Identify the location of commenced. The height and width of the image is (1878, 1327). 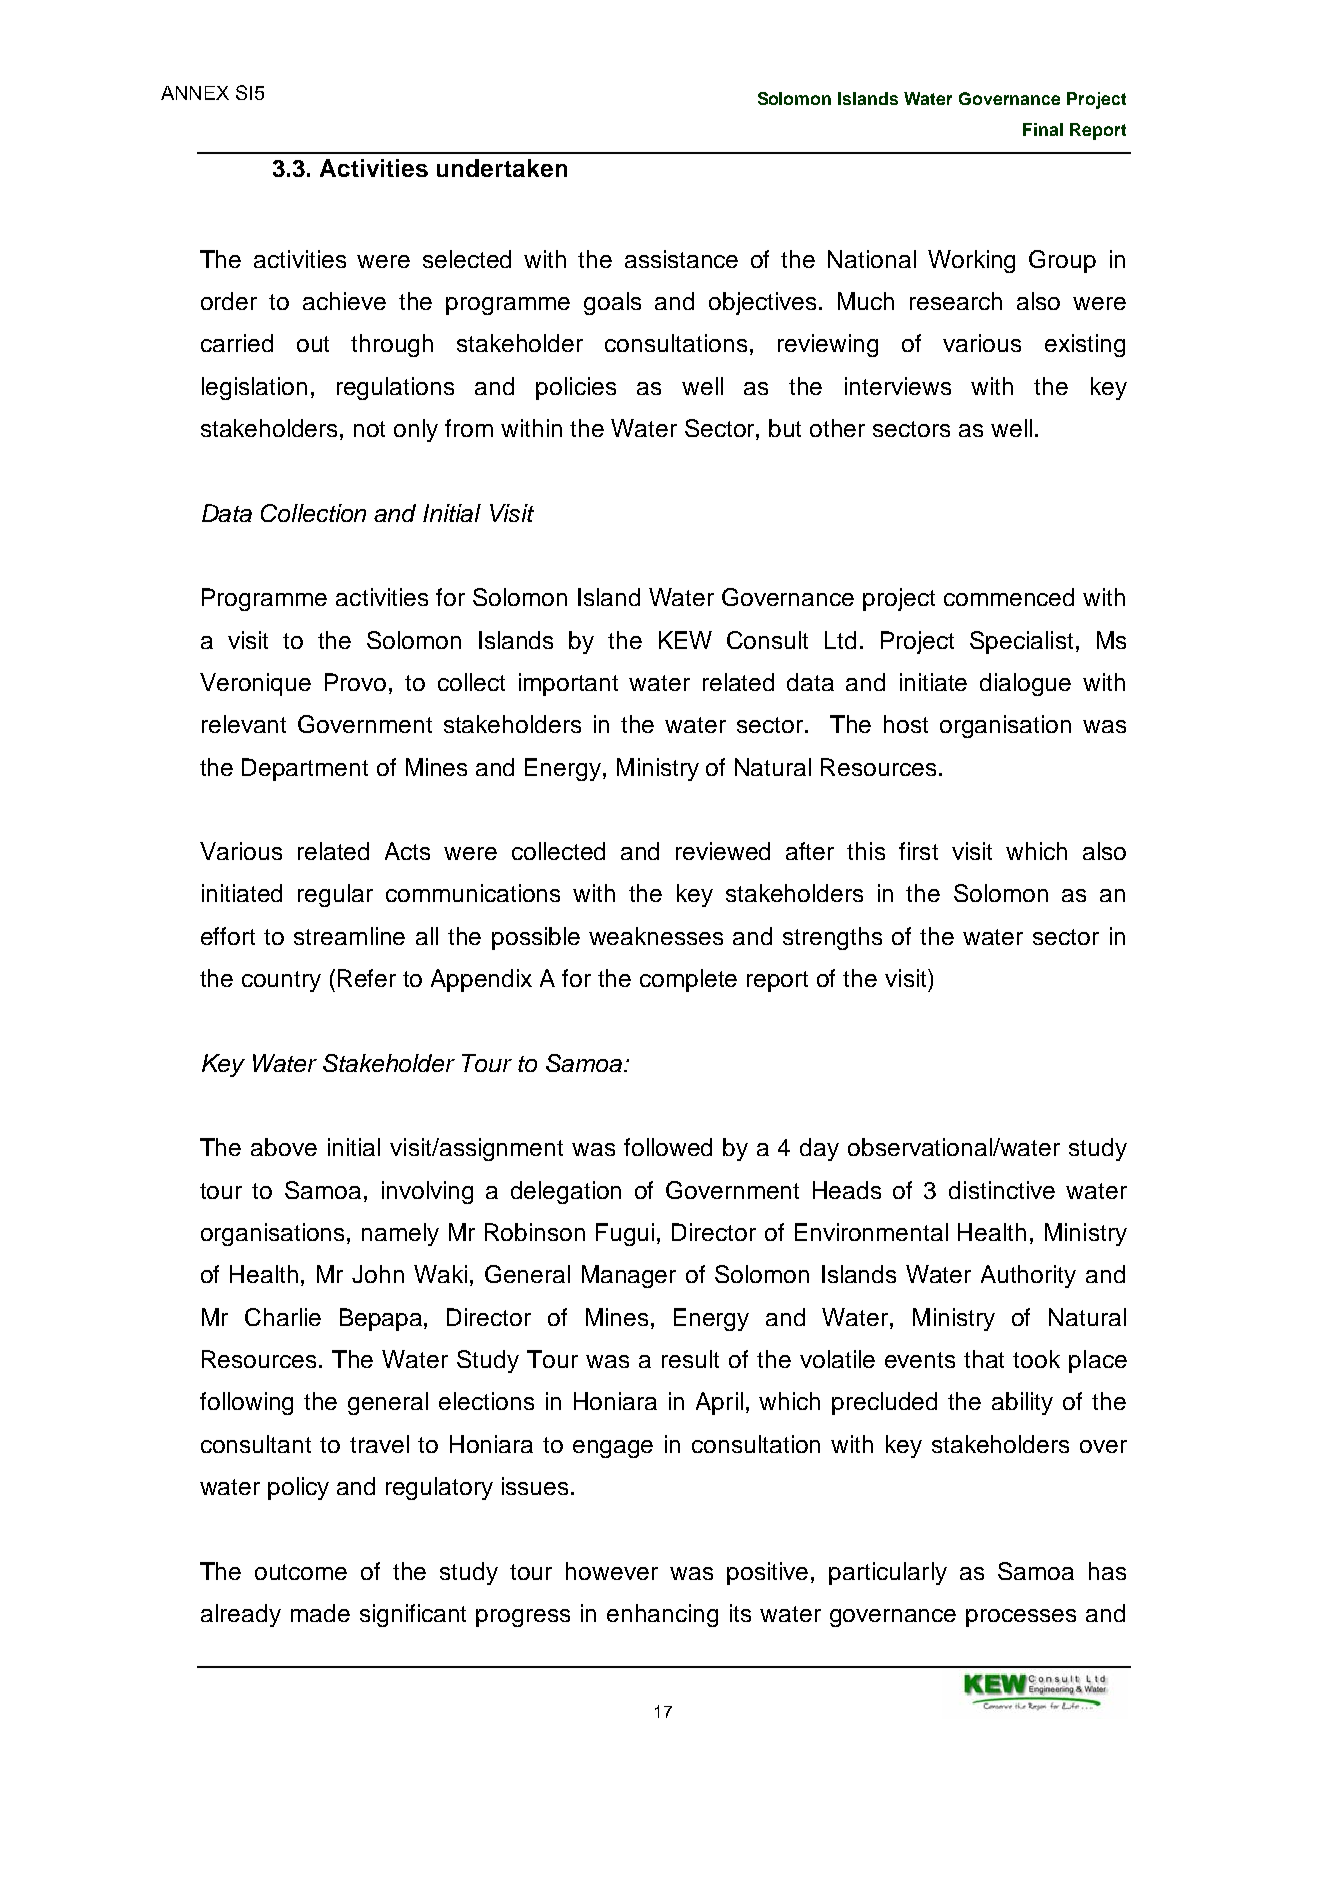
(1009, 597).
